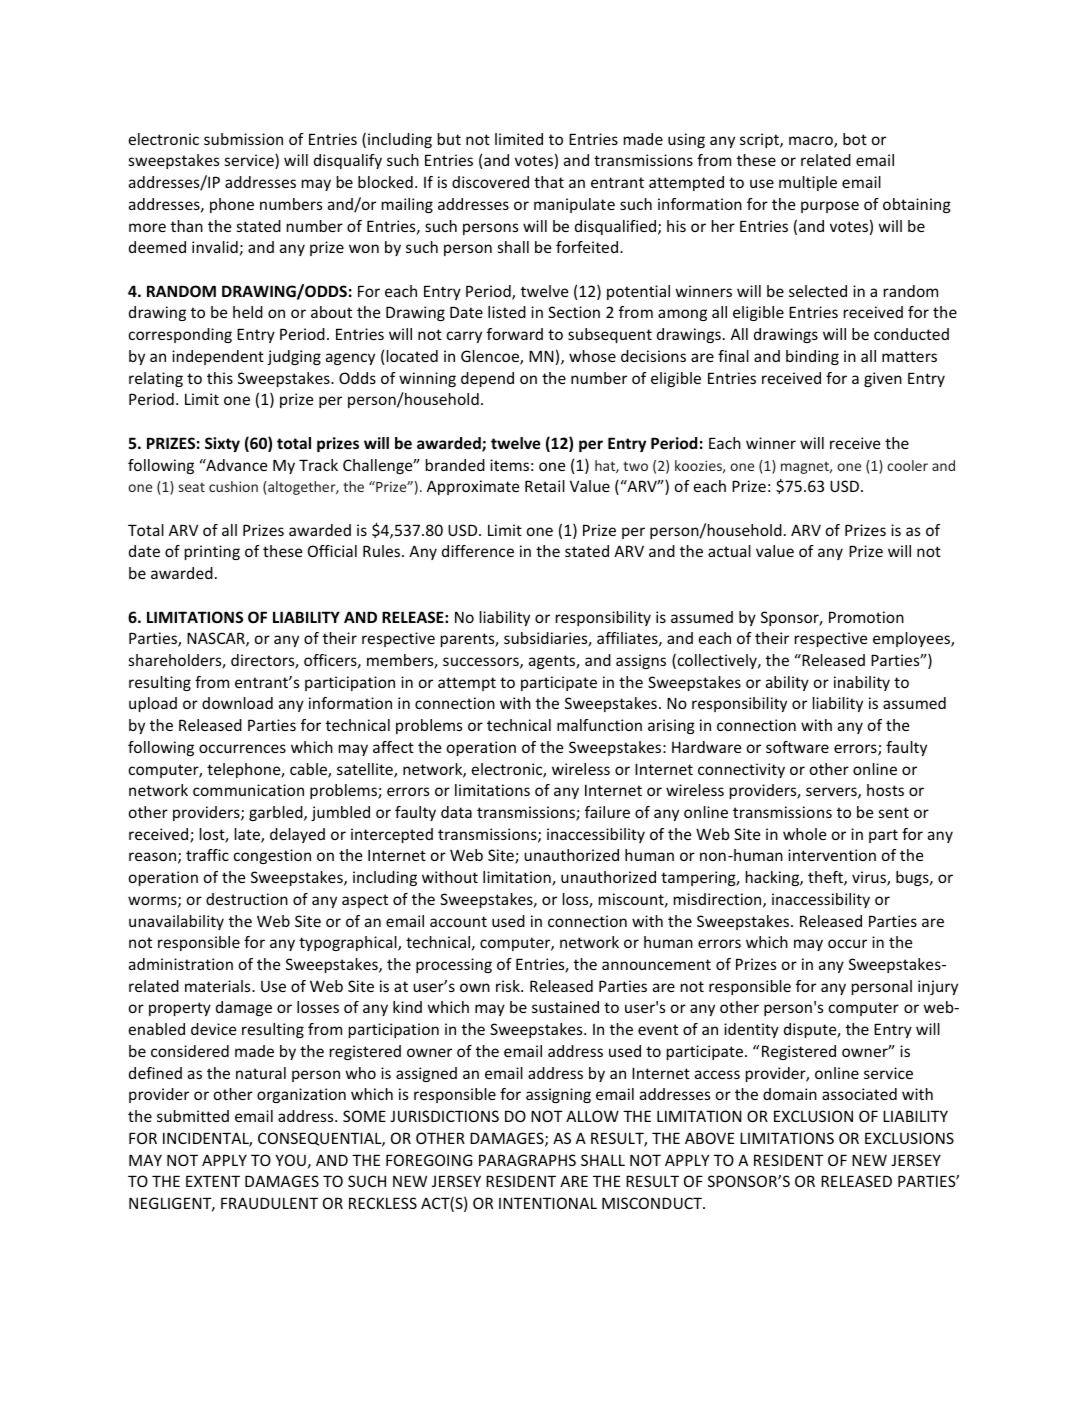 The height and width of the screenshot is (1409, 1089). I want to click on congestion, so click(272, 856).
